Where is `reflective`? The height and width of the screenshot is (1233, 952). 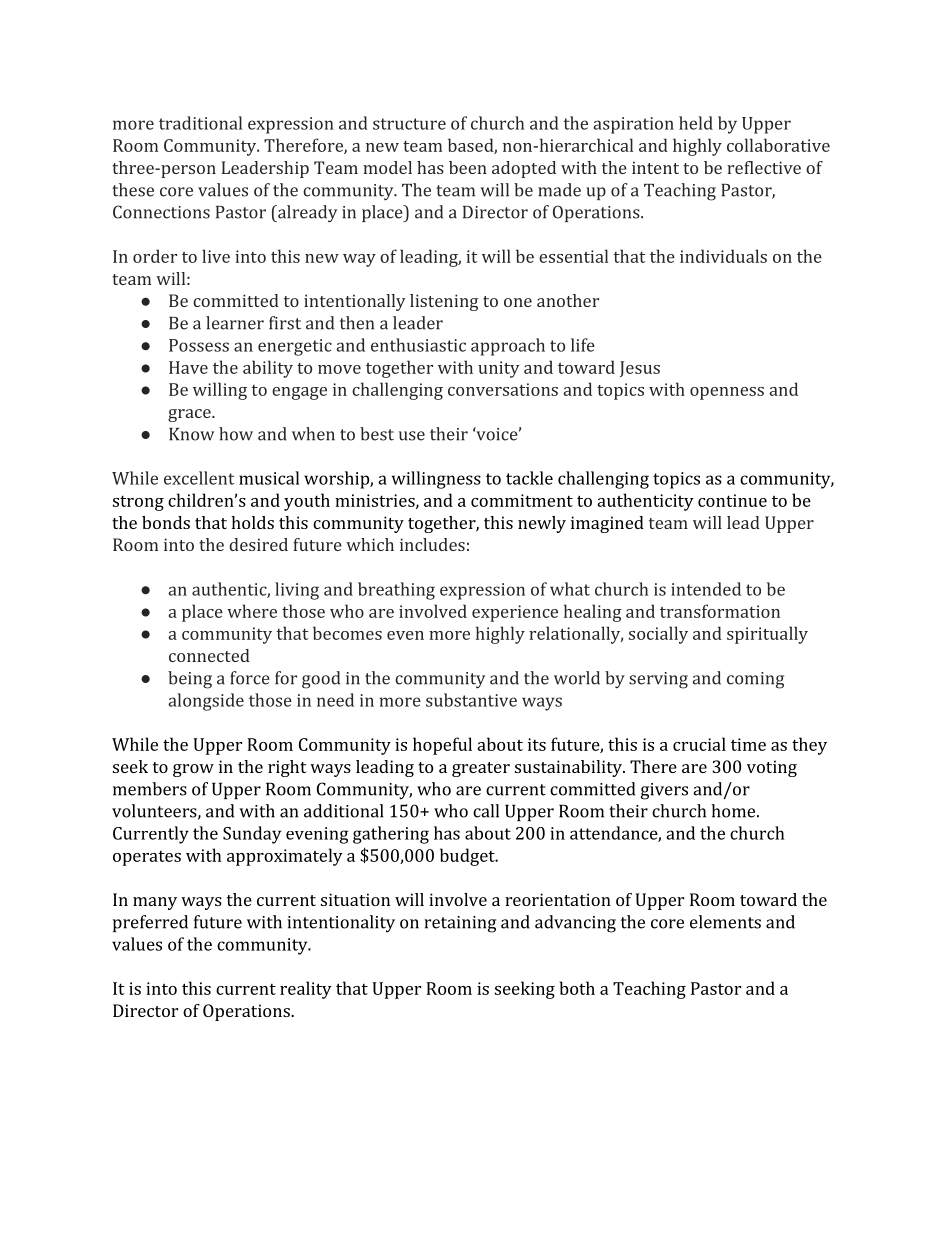 reflective is located at coordinates (764, 167).
